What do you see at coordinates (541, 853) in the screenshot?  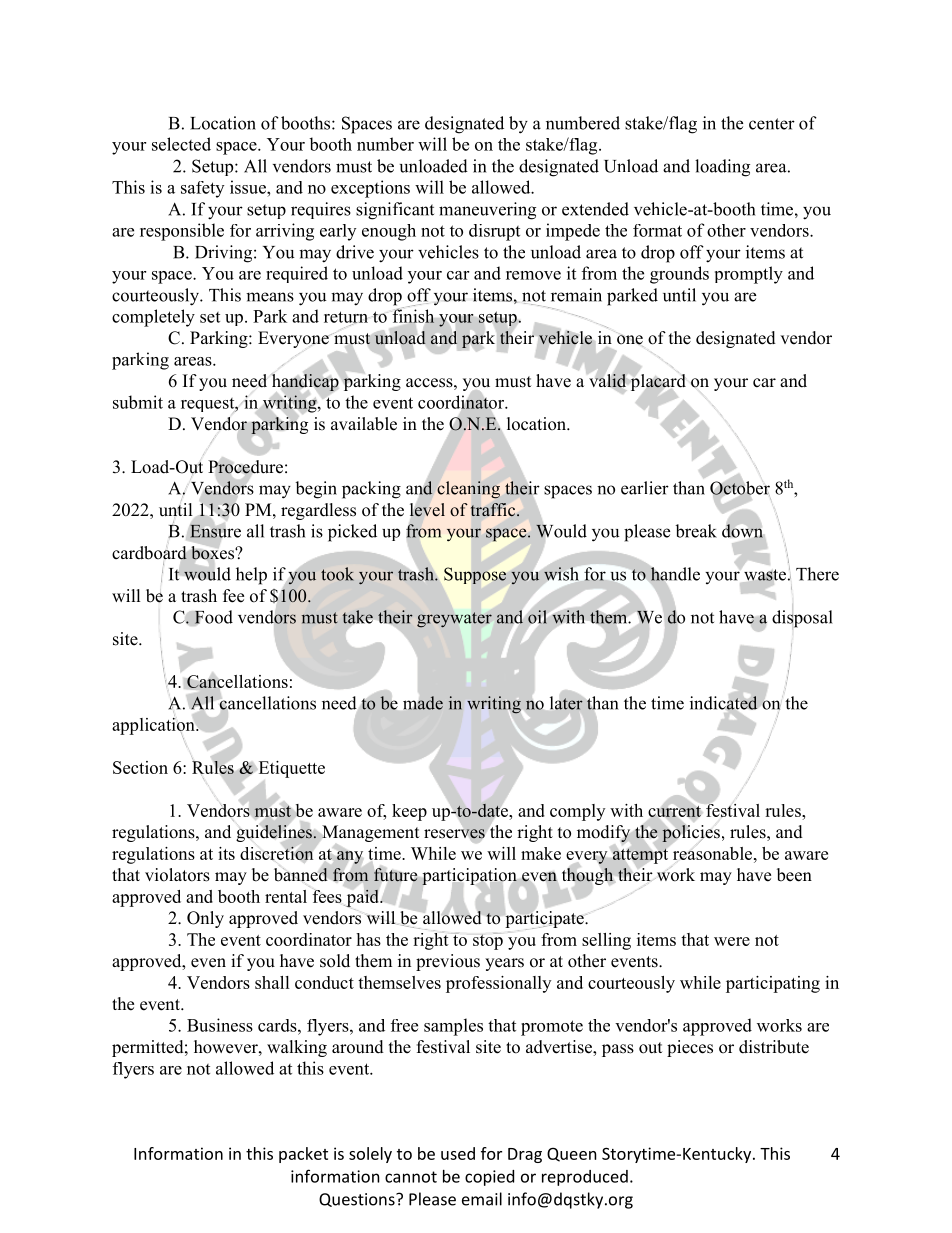 I see `make` at bounding box center [541, 853].
